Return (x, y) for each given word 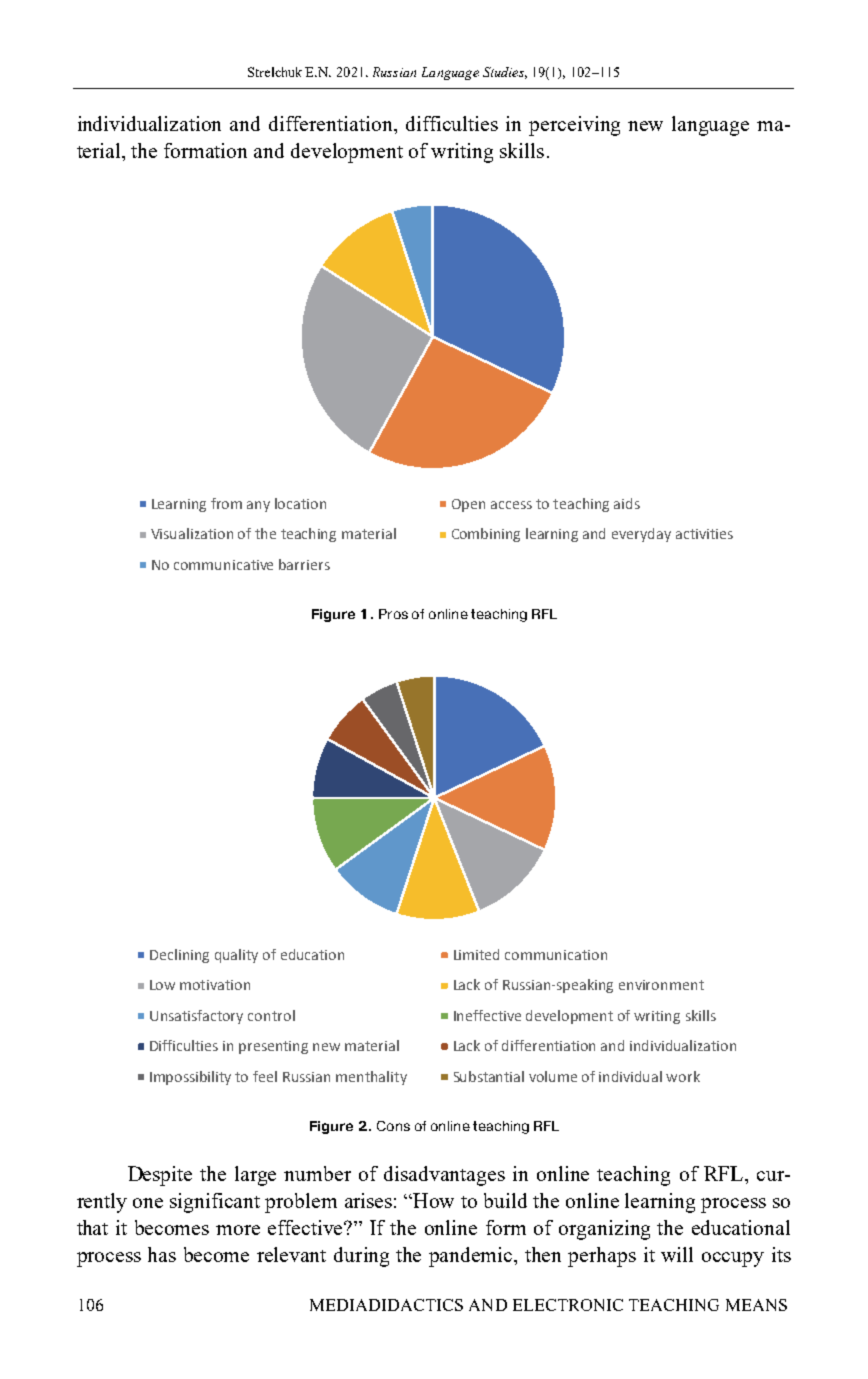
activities (704, 534)
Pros (393, 614)
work (683, 1076)
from (226, 503)
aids (627, 503)
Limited (476, 954)
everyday (641, 535)
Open (468, 505)
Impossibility (190, 1078)
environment (661, 985)
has (162, 1254)
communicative (223, 565)
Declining (179, 956)
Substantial (489, 1076)
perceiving (574, 126)
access (511, 505)
